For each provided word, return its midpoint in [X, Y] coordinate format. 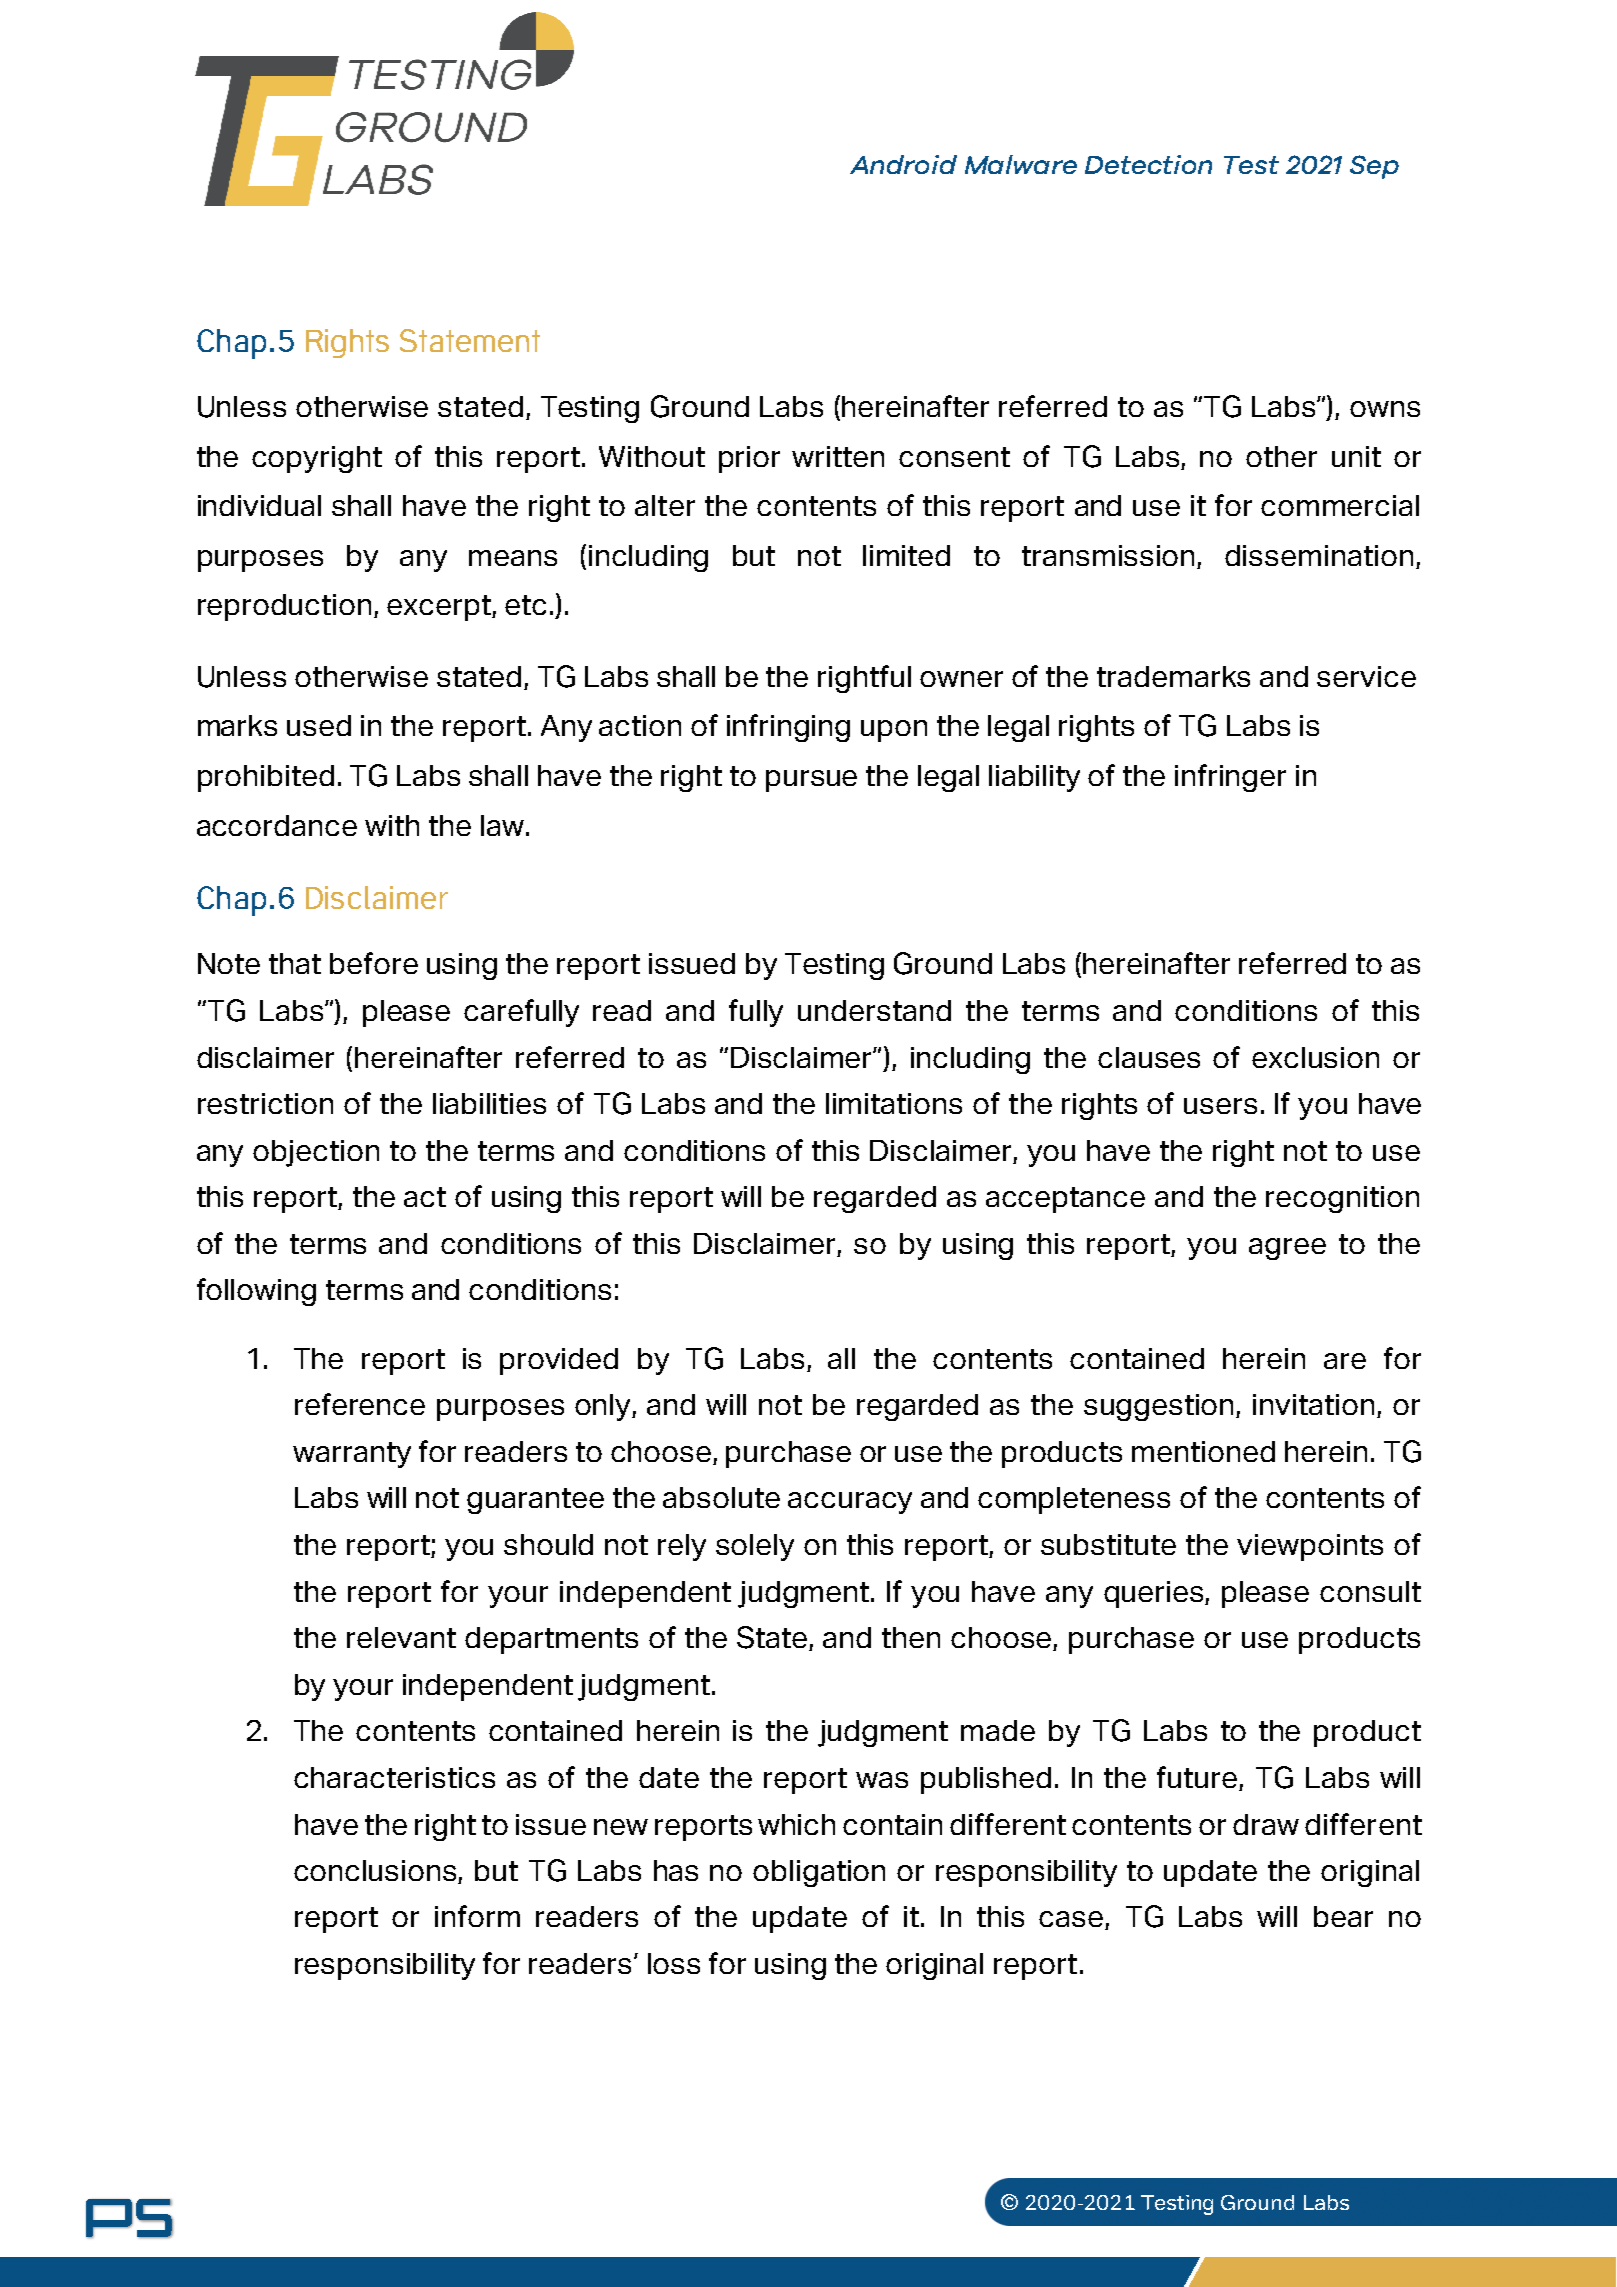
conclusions [376, 1872]
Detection [1148, 164]
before [374, 963]
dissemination [1319, 555]
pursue [811, 781]
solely [755, 1547]
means [513, 558]
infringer [1230, 778]
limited [906, 555]
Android [903, 164]
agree [1287, 1249]
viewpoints [1310, 1547]
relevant [401, 1637]
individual [259, 505]
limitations [894, 1103]
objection [316, 1153]
